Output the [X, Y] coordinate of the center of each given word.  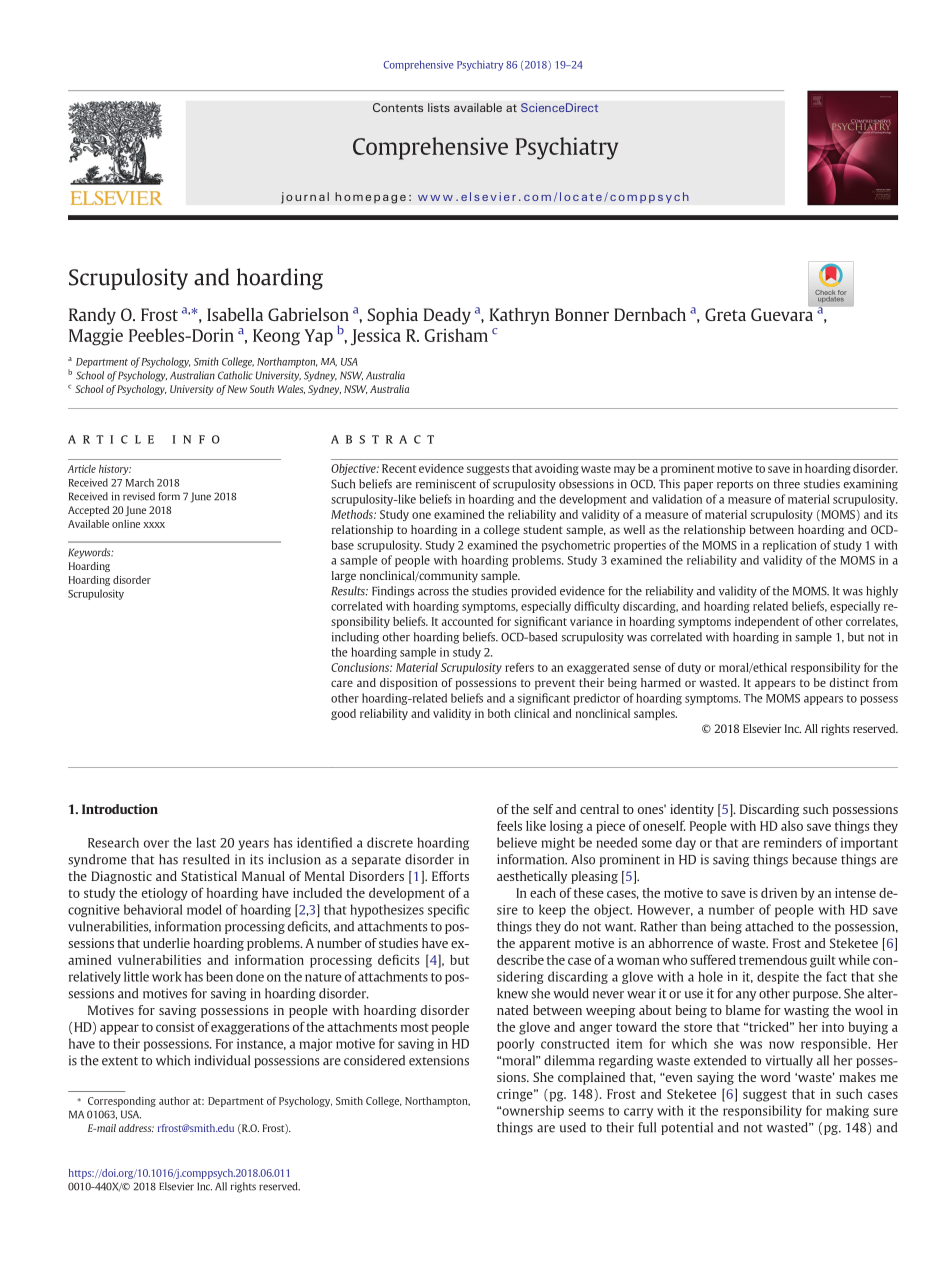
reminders [793, 842]
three [786, 484]
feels [509, 825]
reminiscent [446, 484]
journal [305, 198]
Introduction [120, 809]
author [174, 1101]
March [140, 482]
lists [439, 107]
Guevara [782, 314]
